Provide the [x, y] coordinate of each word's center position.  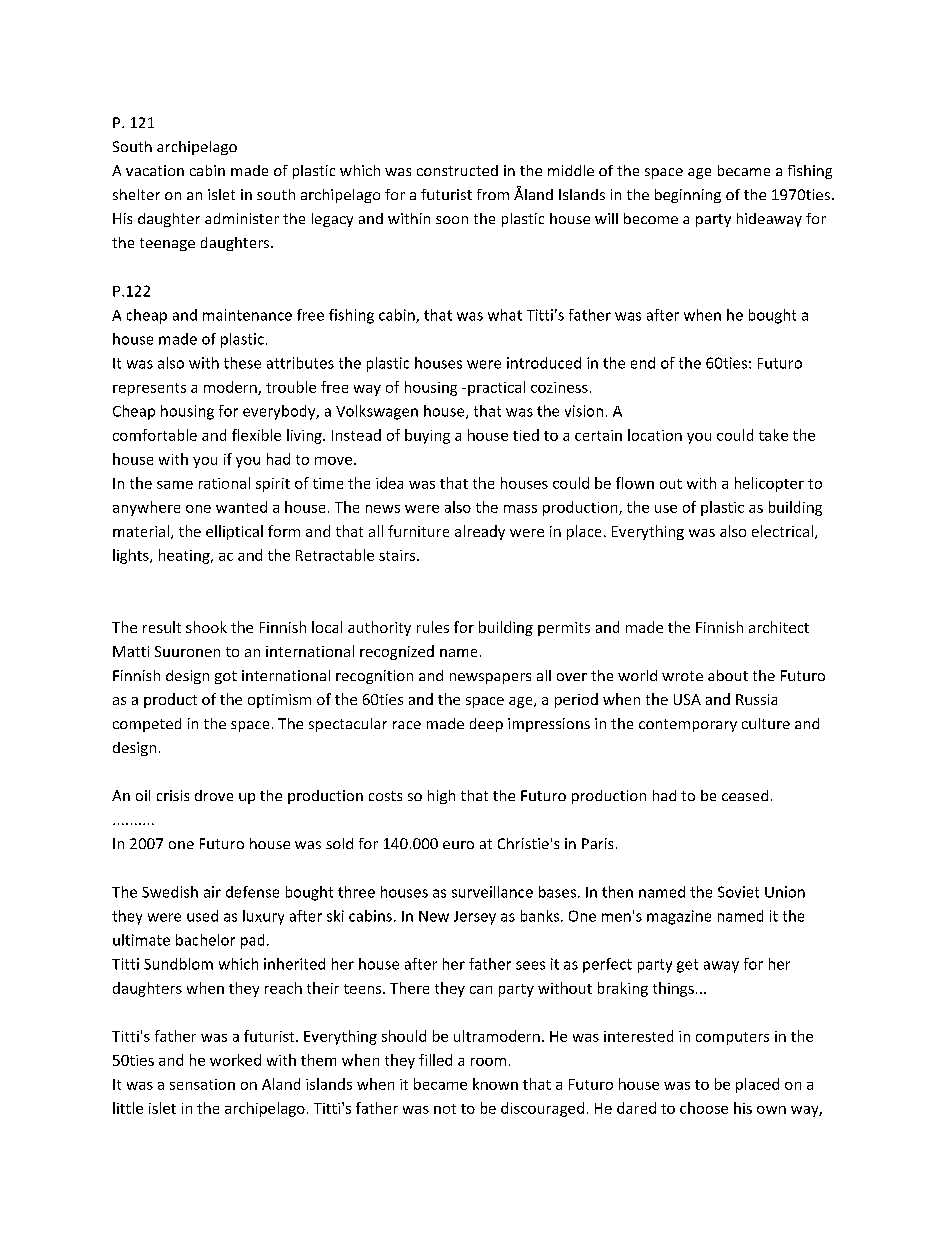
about [728, 675]
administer [242, 218]
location [655, 435]
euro [458, 845]
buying [427, 436]
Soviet [738, 892]
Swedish [170, 892]
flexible [256, 435]
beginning [688, 196]
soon [452, 220]
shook [206, 627]
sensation [202, 1084]
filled [435, 1060]
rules [433, 627]
